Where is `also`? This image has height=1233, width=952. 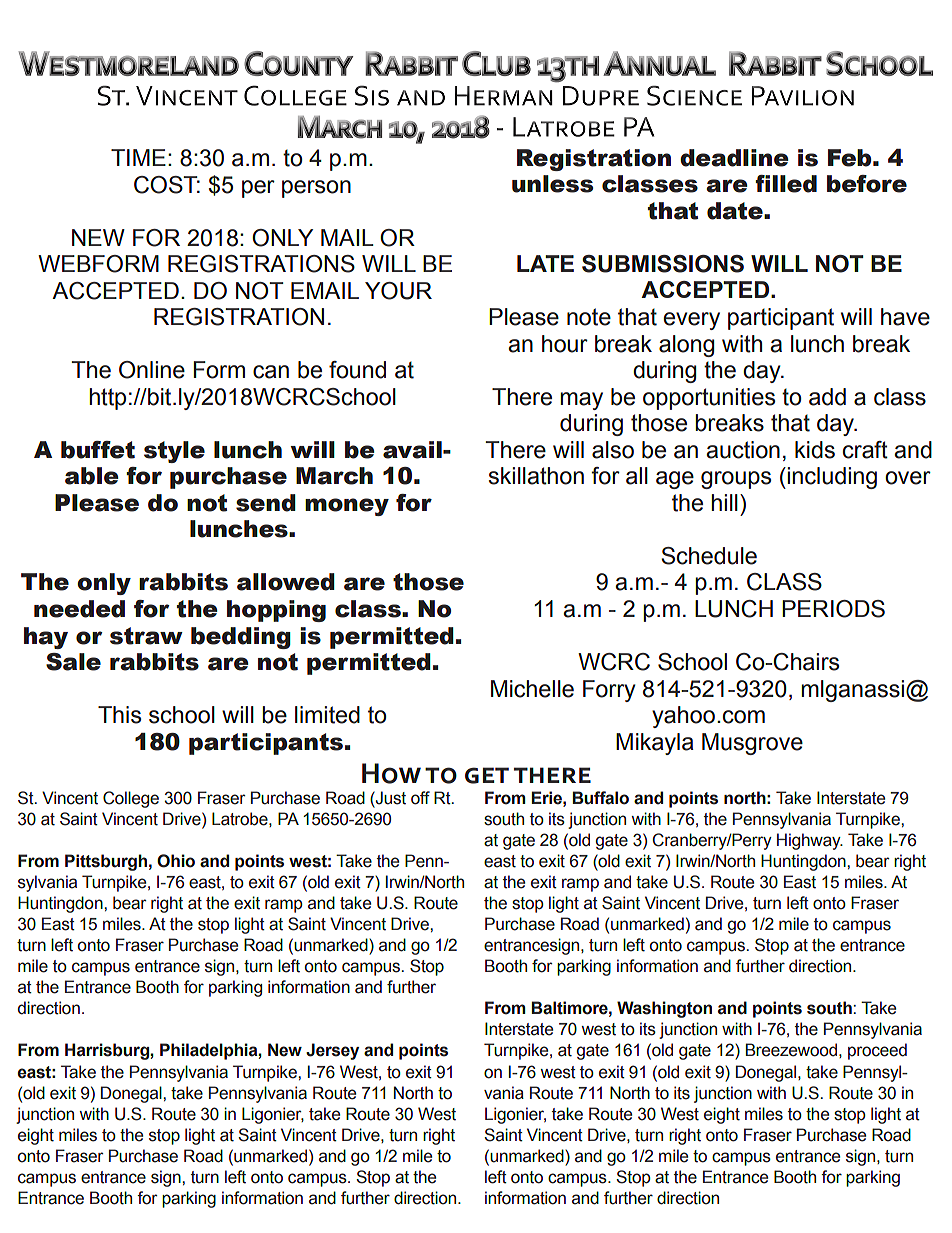
also is located at coordinates (613, 450).
